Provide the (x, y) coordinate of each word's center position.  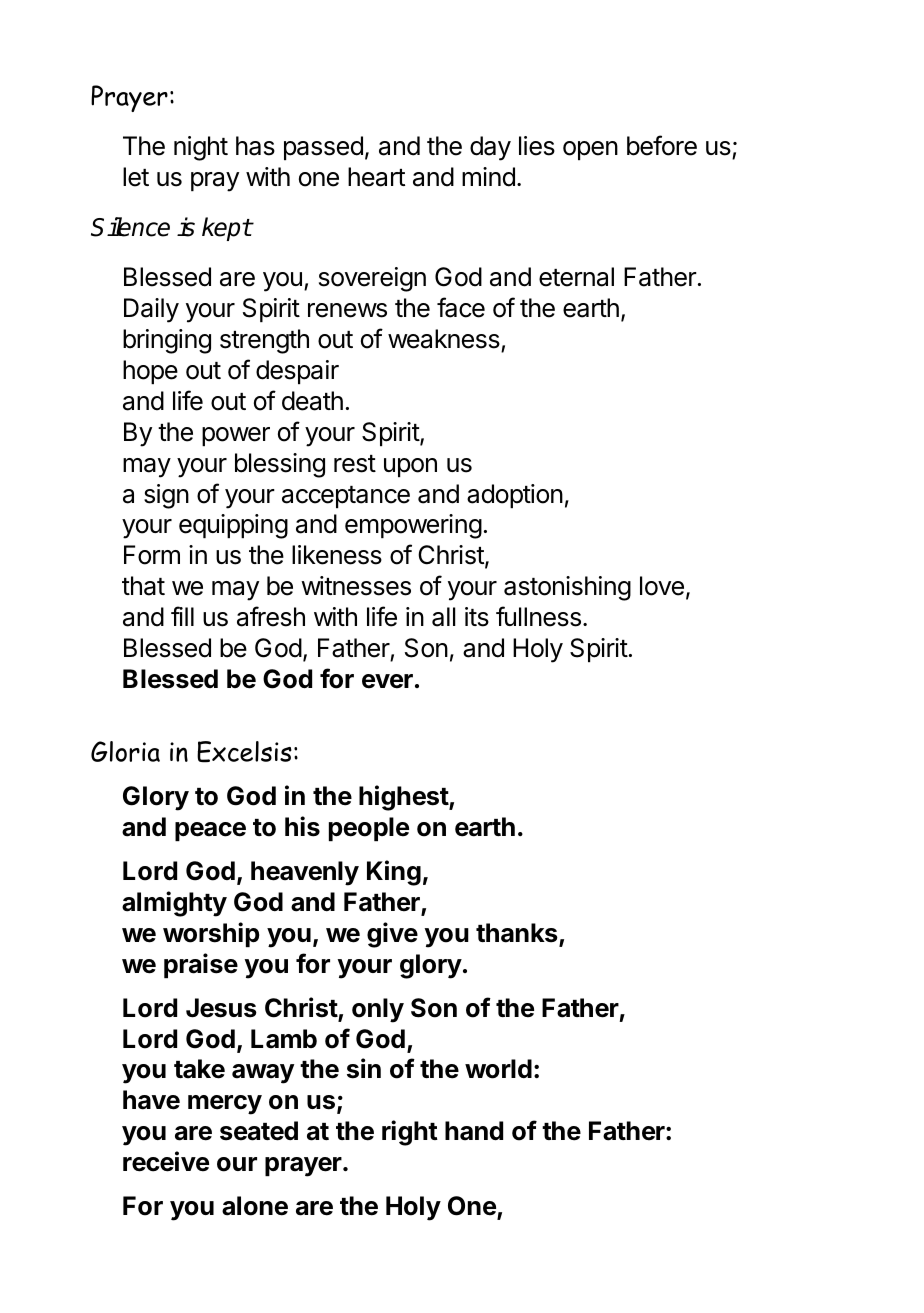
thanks (517, 933)
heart (376, 177)
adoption (515, 496)
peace (210, 831)
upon (410, 467)
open (590, 150)
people (369, 829)
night (201, 148)
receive (166, 1161)
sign (166, 496)
